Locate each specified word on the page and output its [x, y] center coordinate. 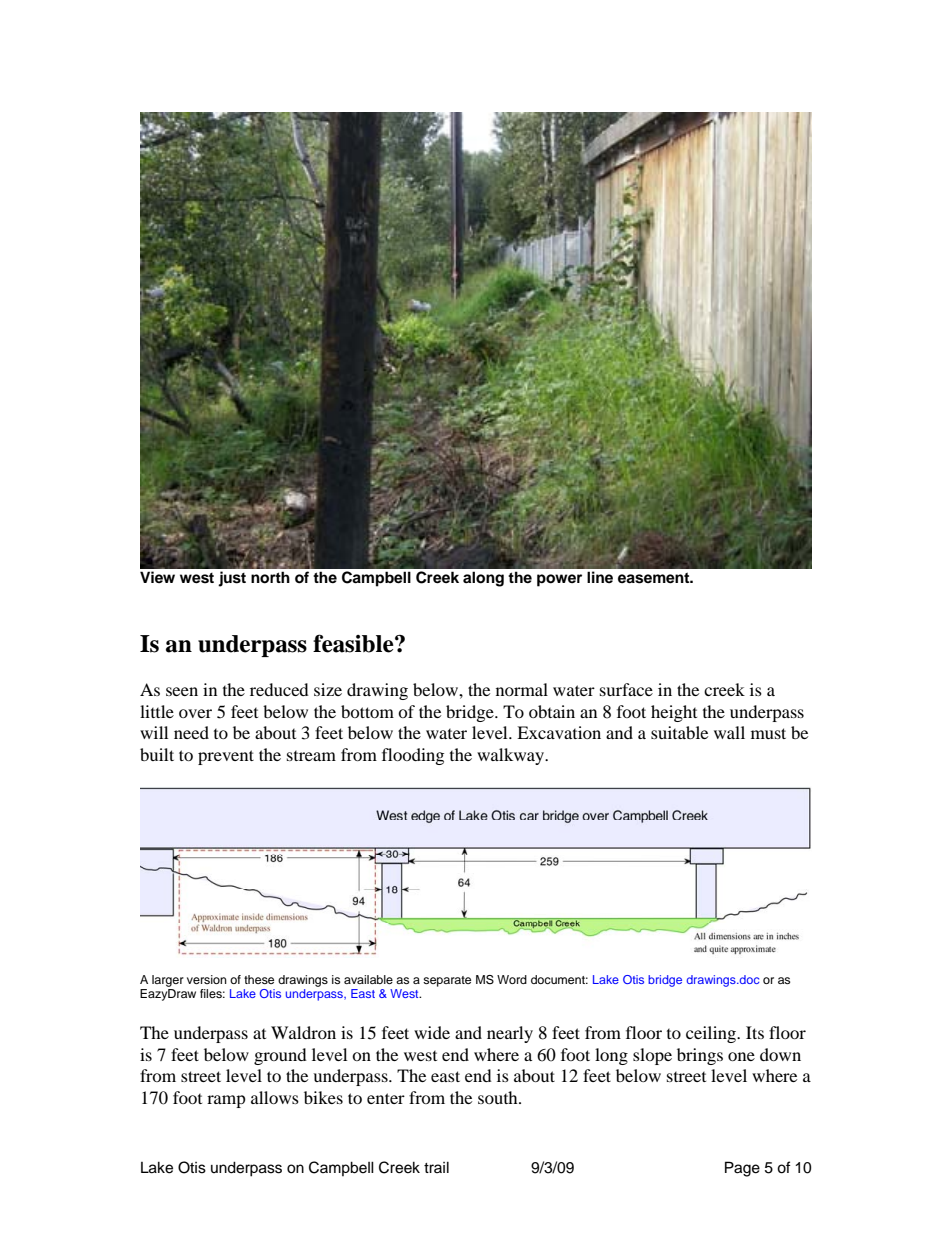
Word [512, 979]
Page [742, 1169]
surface [626, 689]
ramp [226, 1101]
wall [729, 732]
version [207, 979]
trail [436, 1167]
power [559, 580]
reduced [279, 689]
